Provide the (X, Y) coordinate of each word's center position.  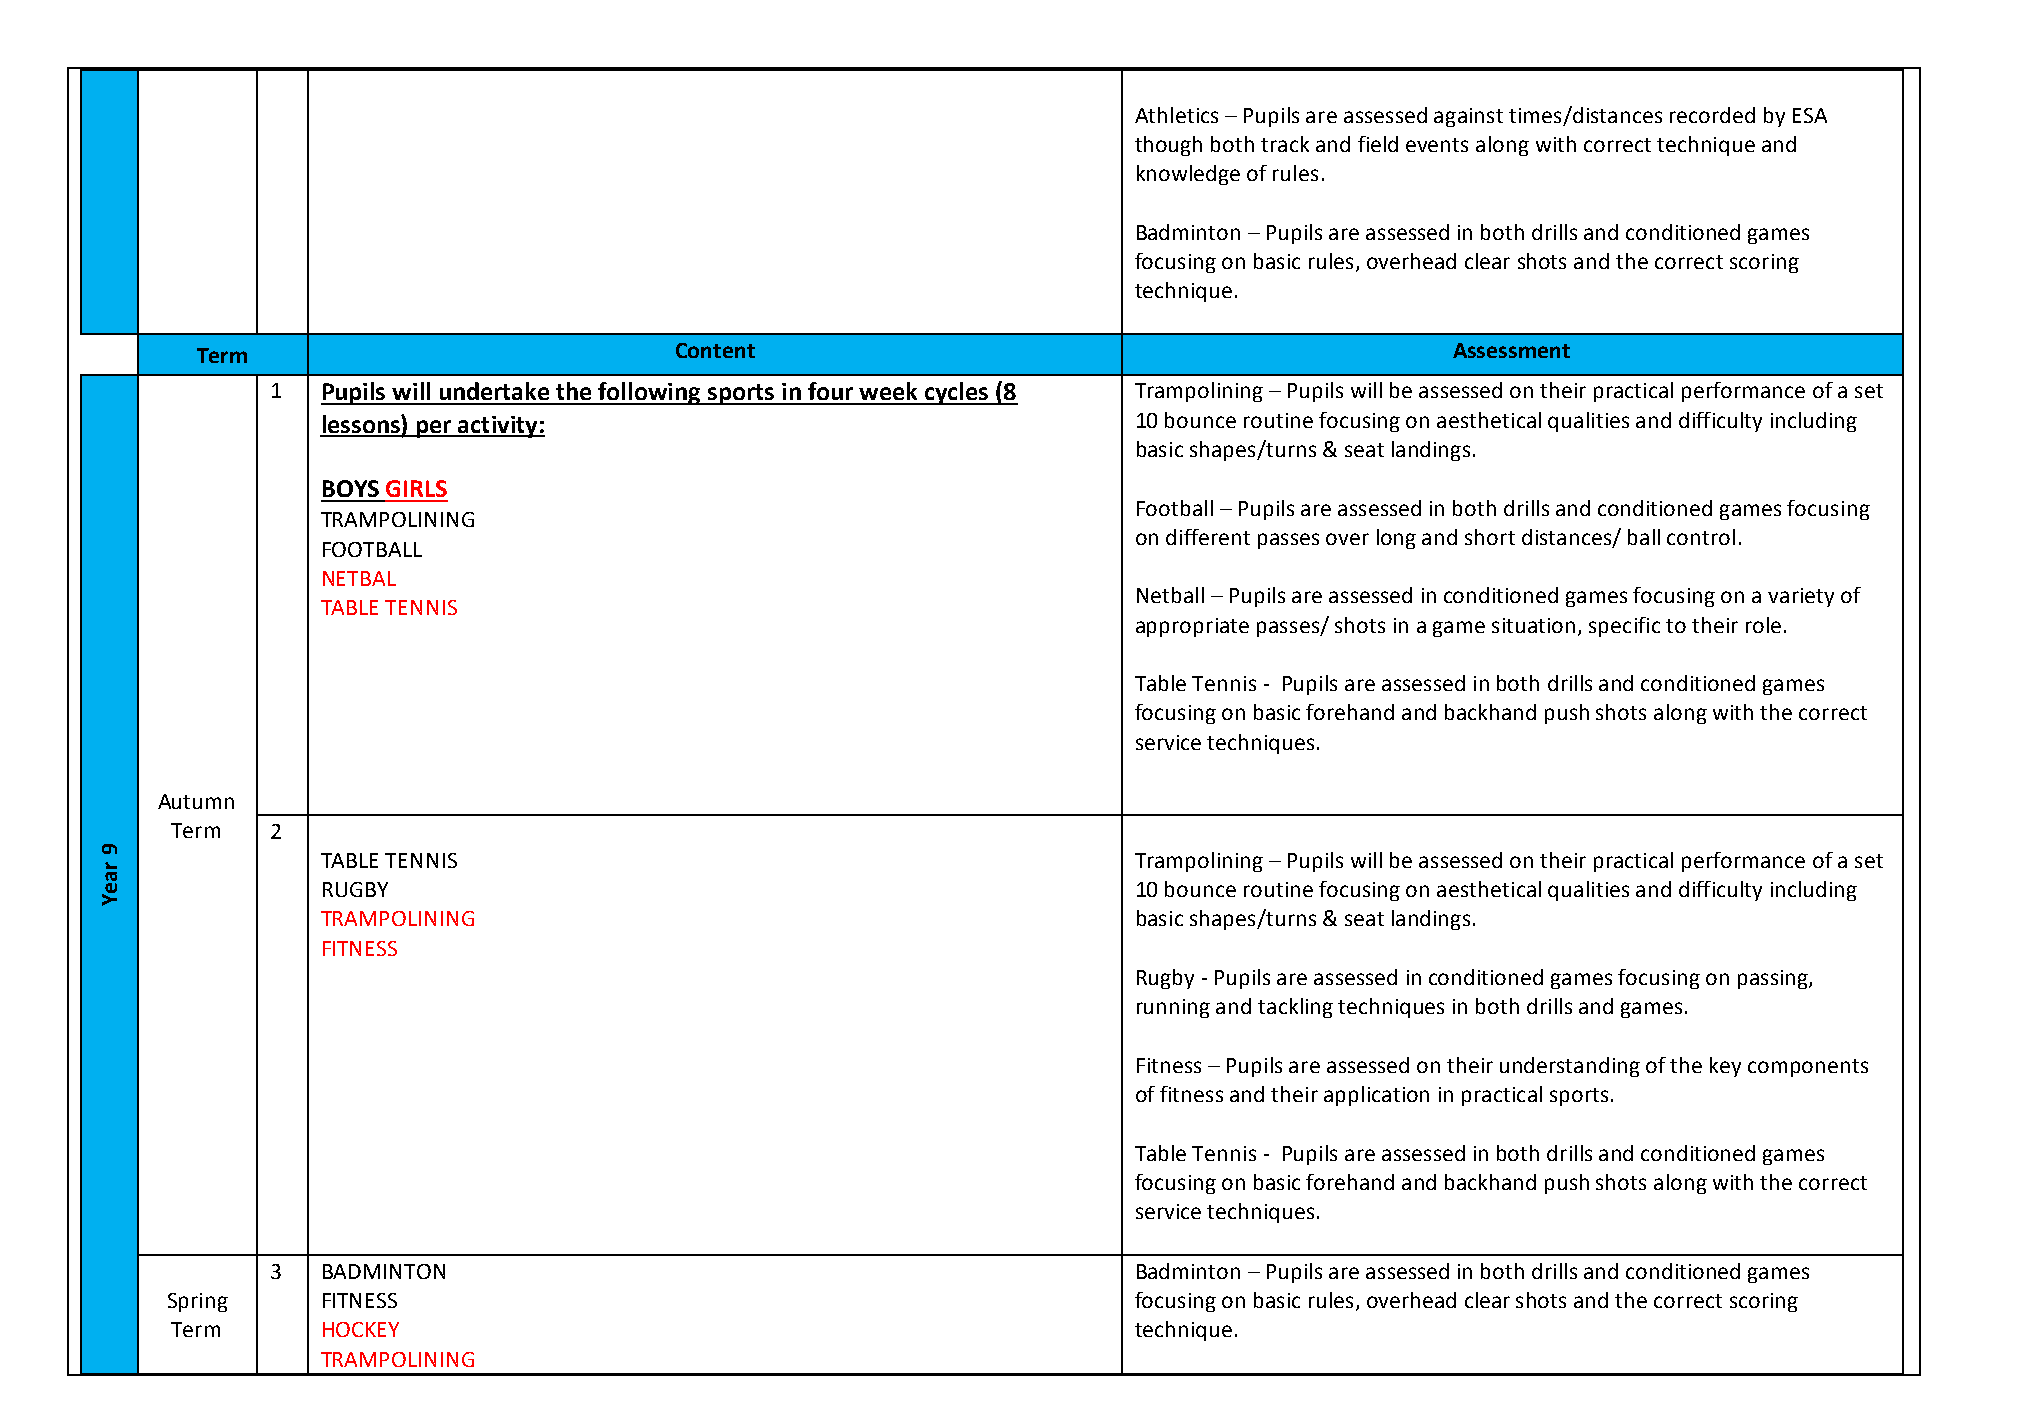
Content (715, 350)
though (1168, 146)
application (1376, 1096)
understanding (1570, 1067)
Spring (198, 1302)
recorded (1712, 115)
